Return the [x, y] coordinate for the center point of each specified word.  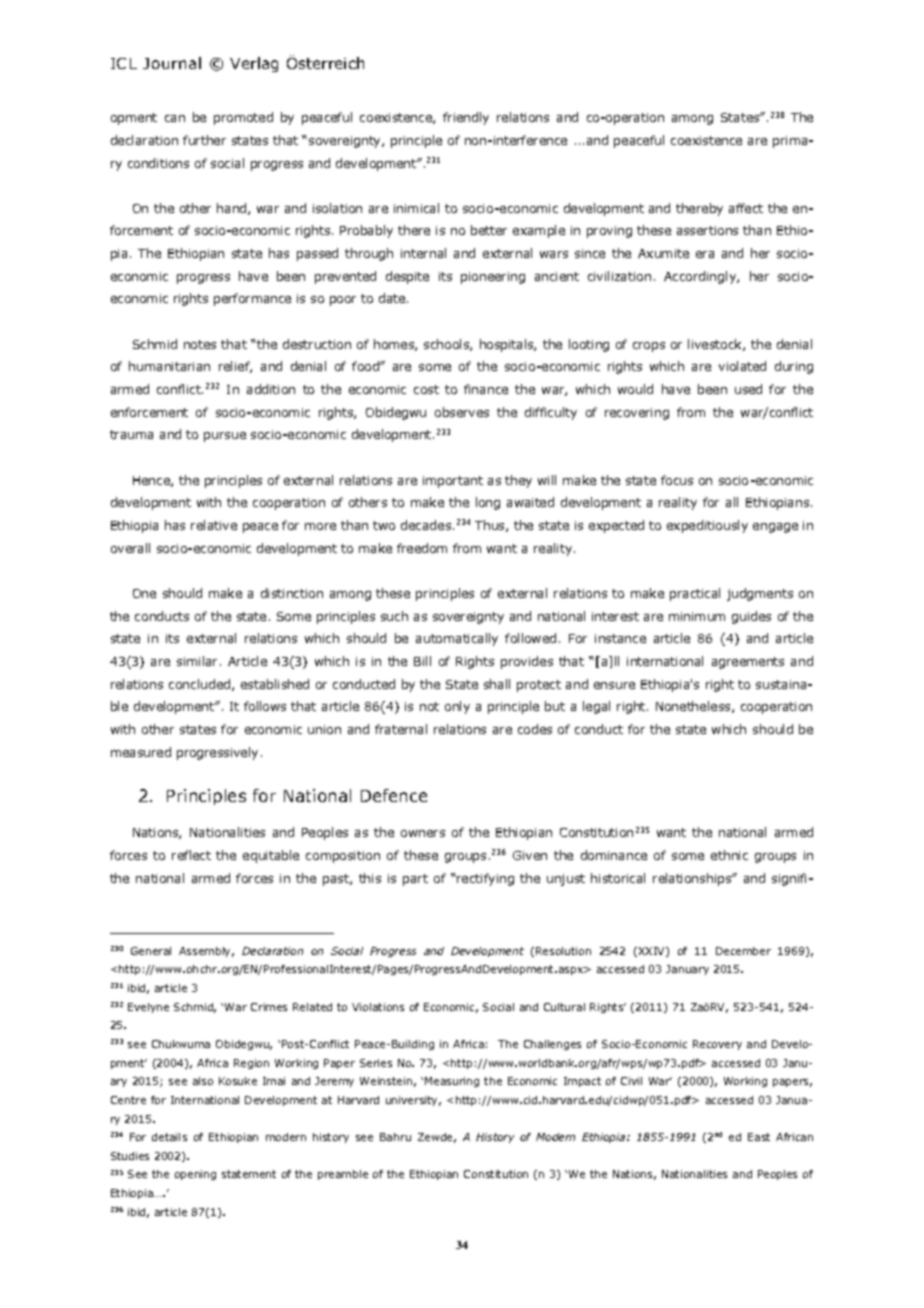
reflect [191, 855]
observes [462, 412]
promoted [243, 118]
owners [423, 833]
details [169, 1137]
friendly [466, 118]
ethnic [729, 855]
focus [677, 480]
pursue [225, 437]
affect [746, 208]
